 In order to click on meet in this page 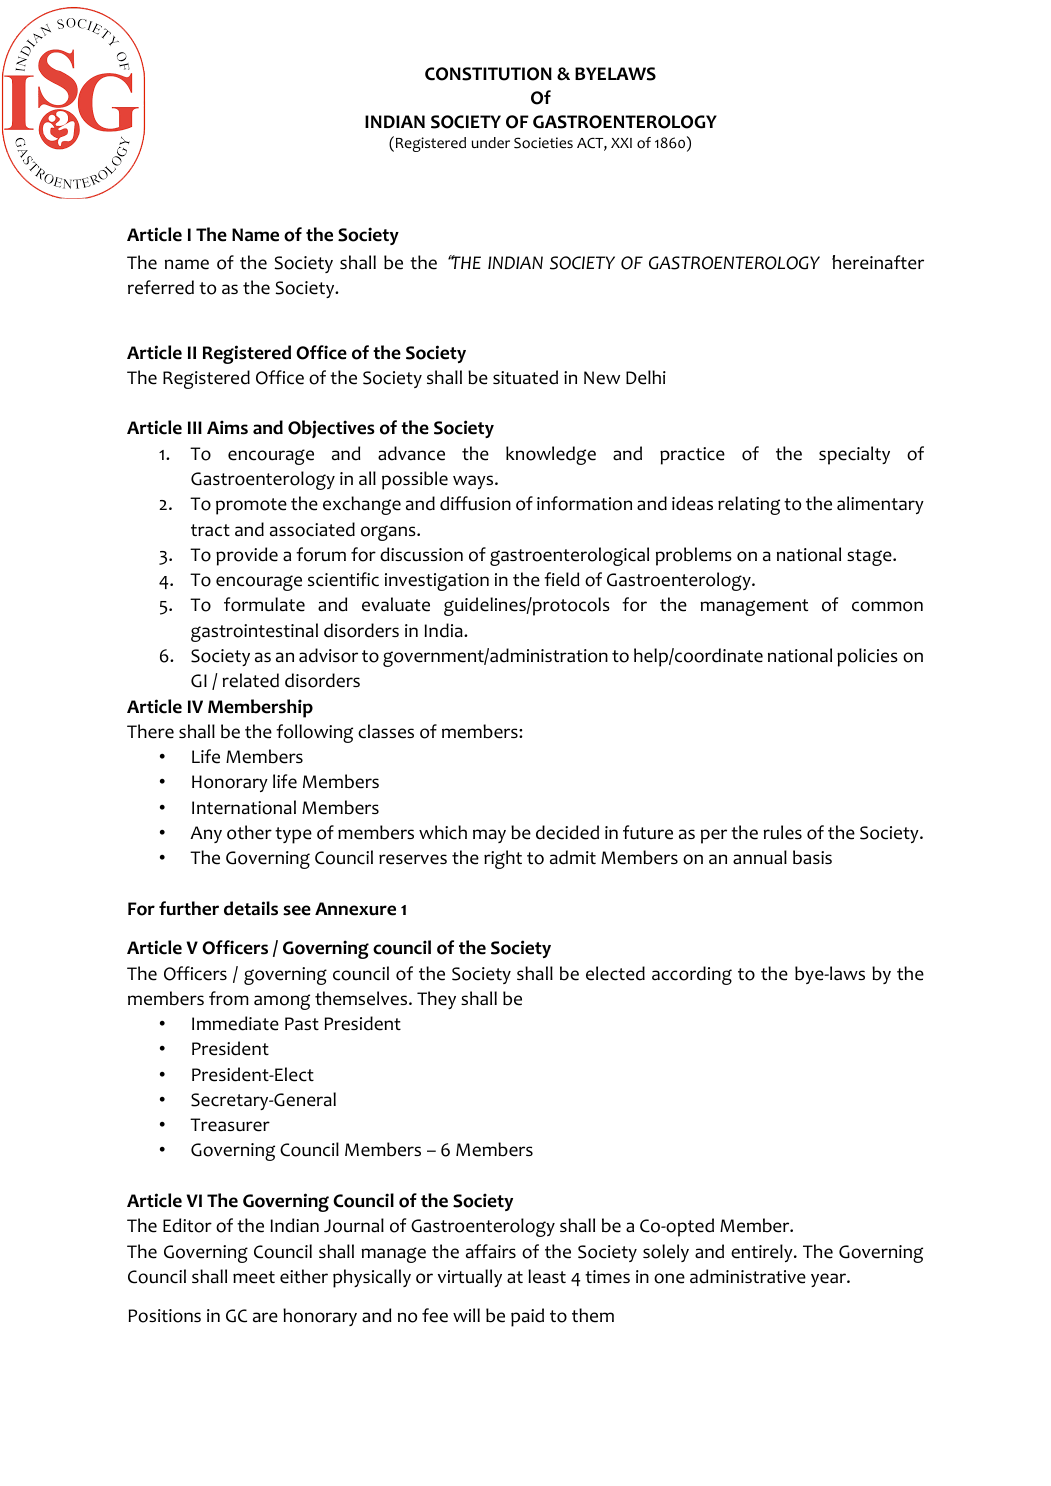, I will do `click(254, 1277)`.
